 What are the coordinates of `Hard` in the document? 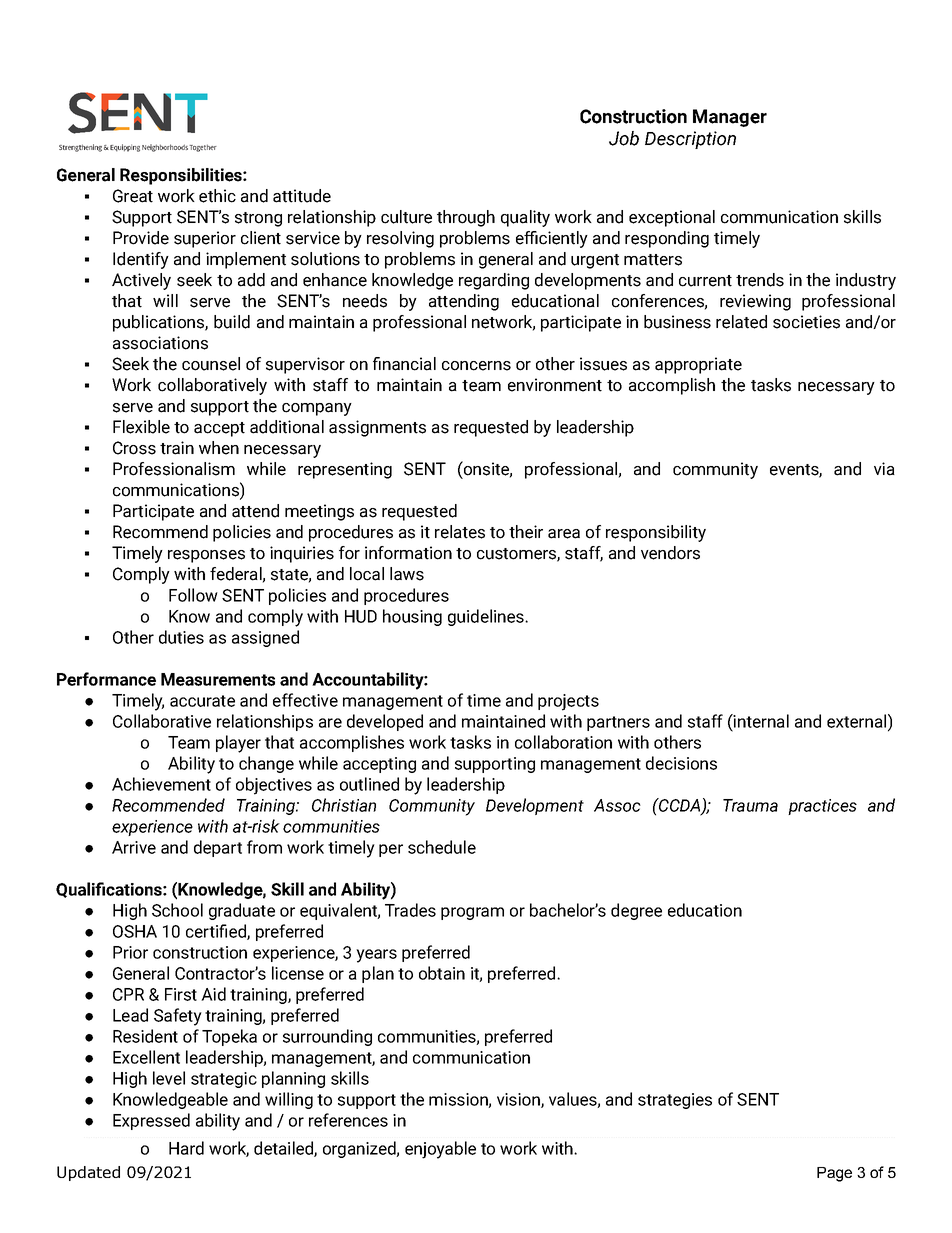 It's located at (186, 1148).
